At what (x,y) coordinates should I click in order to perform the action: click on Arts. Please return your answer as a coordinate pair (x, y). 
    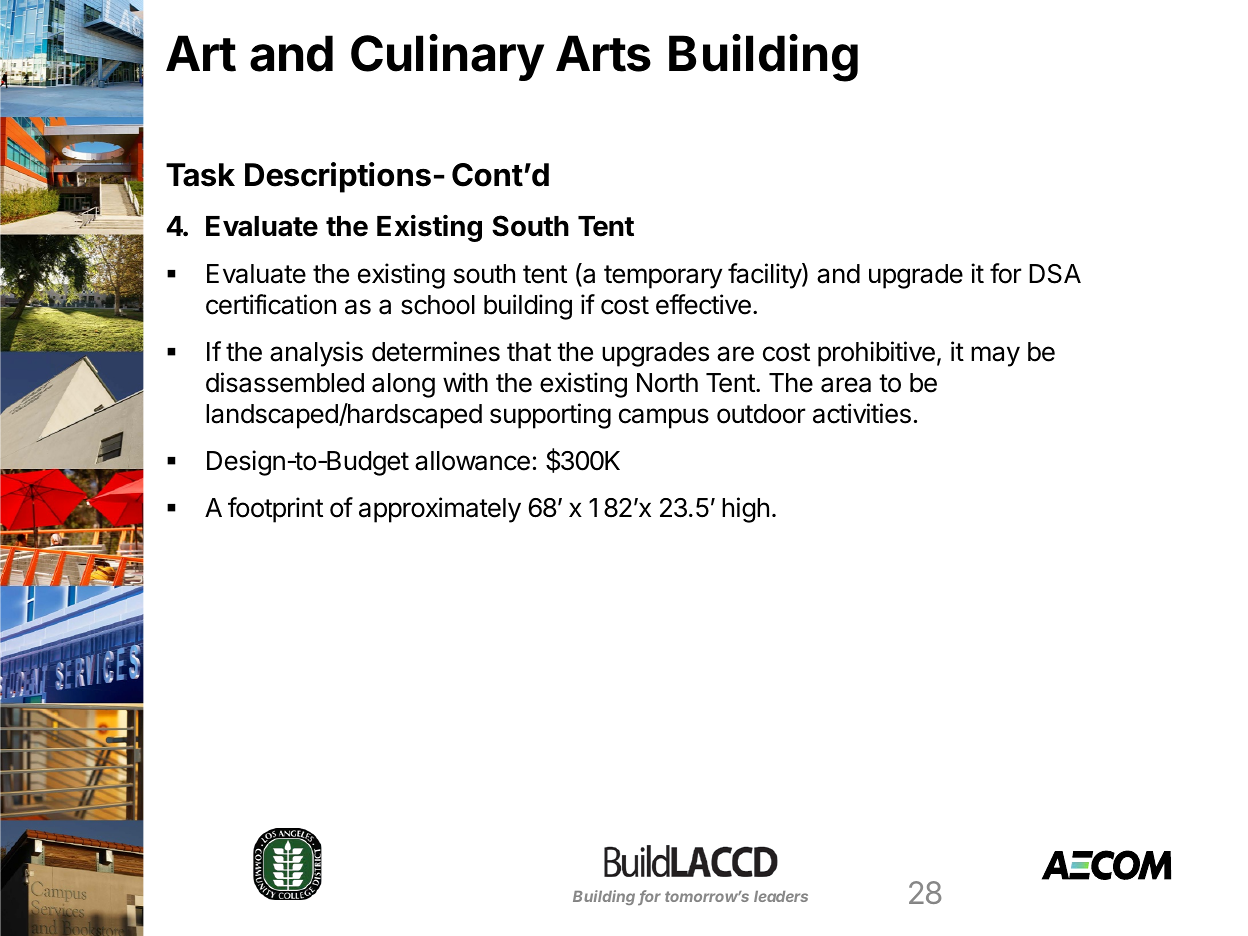
    Looking at the image, I should click on (603, 53).
